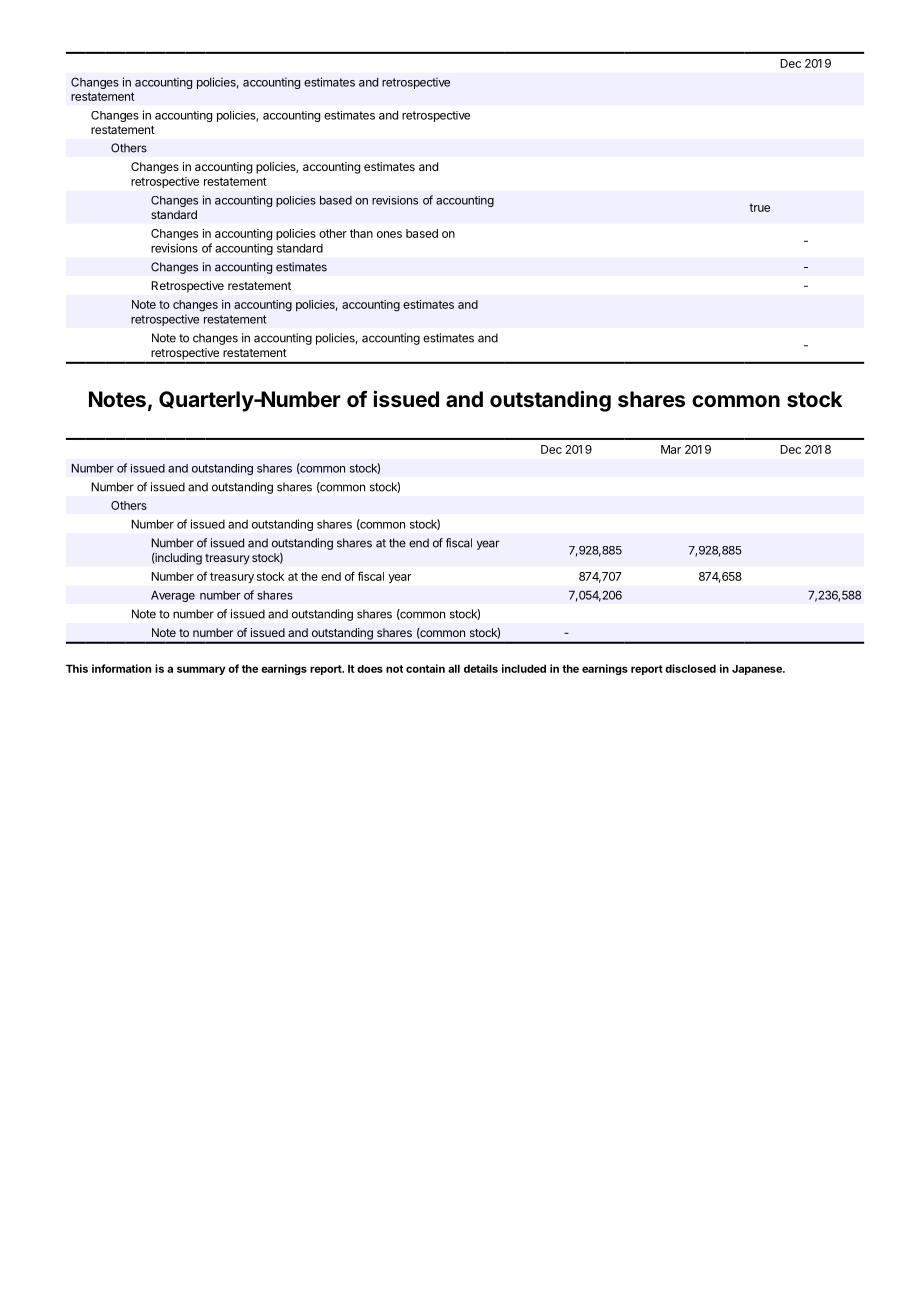 This screenshot has width=924, height=1308. I want to click on ones, so click(389, 234).
